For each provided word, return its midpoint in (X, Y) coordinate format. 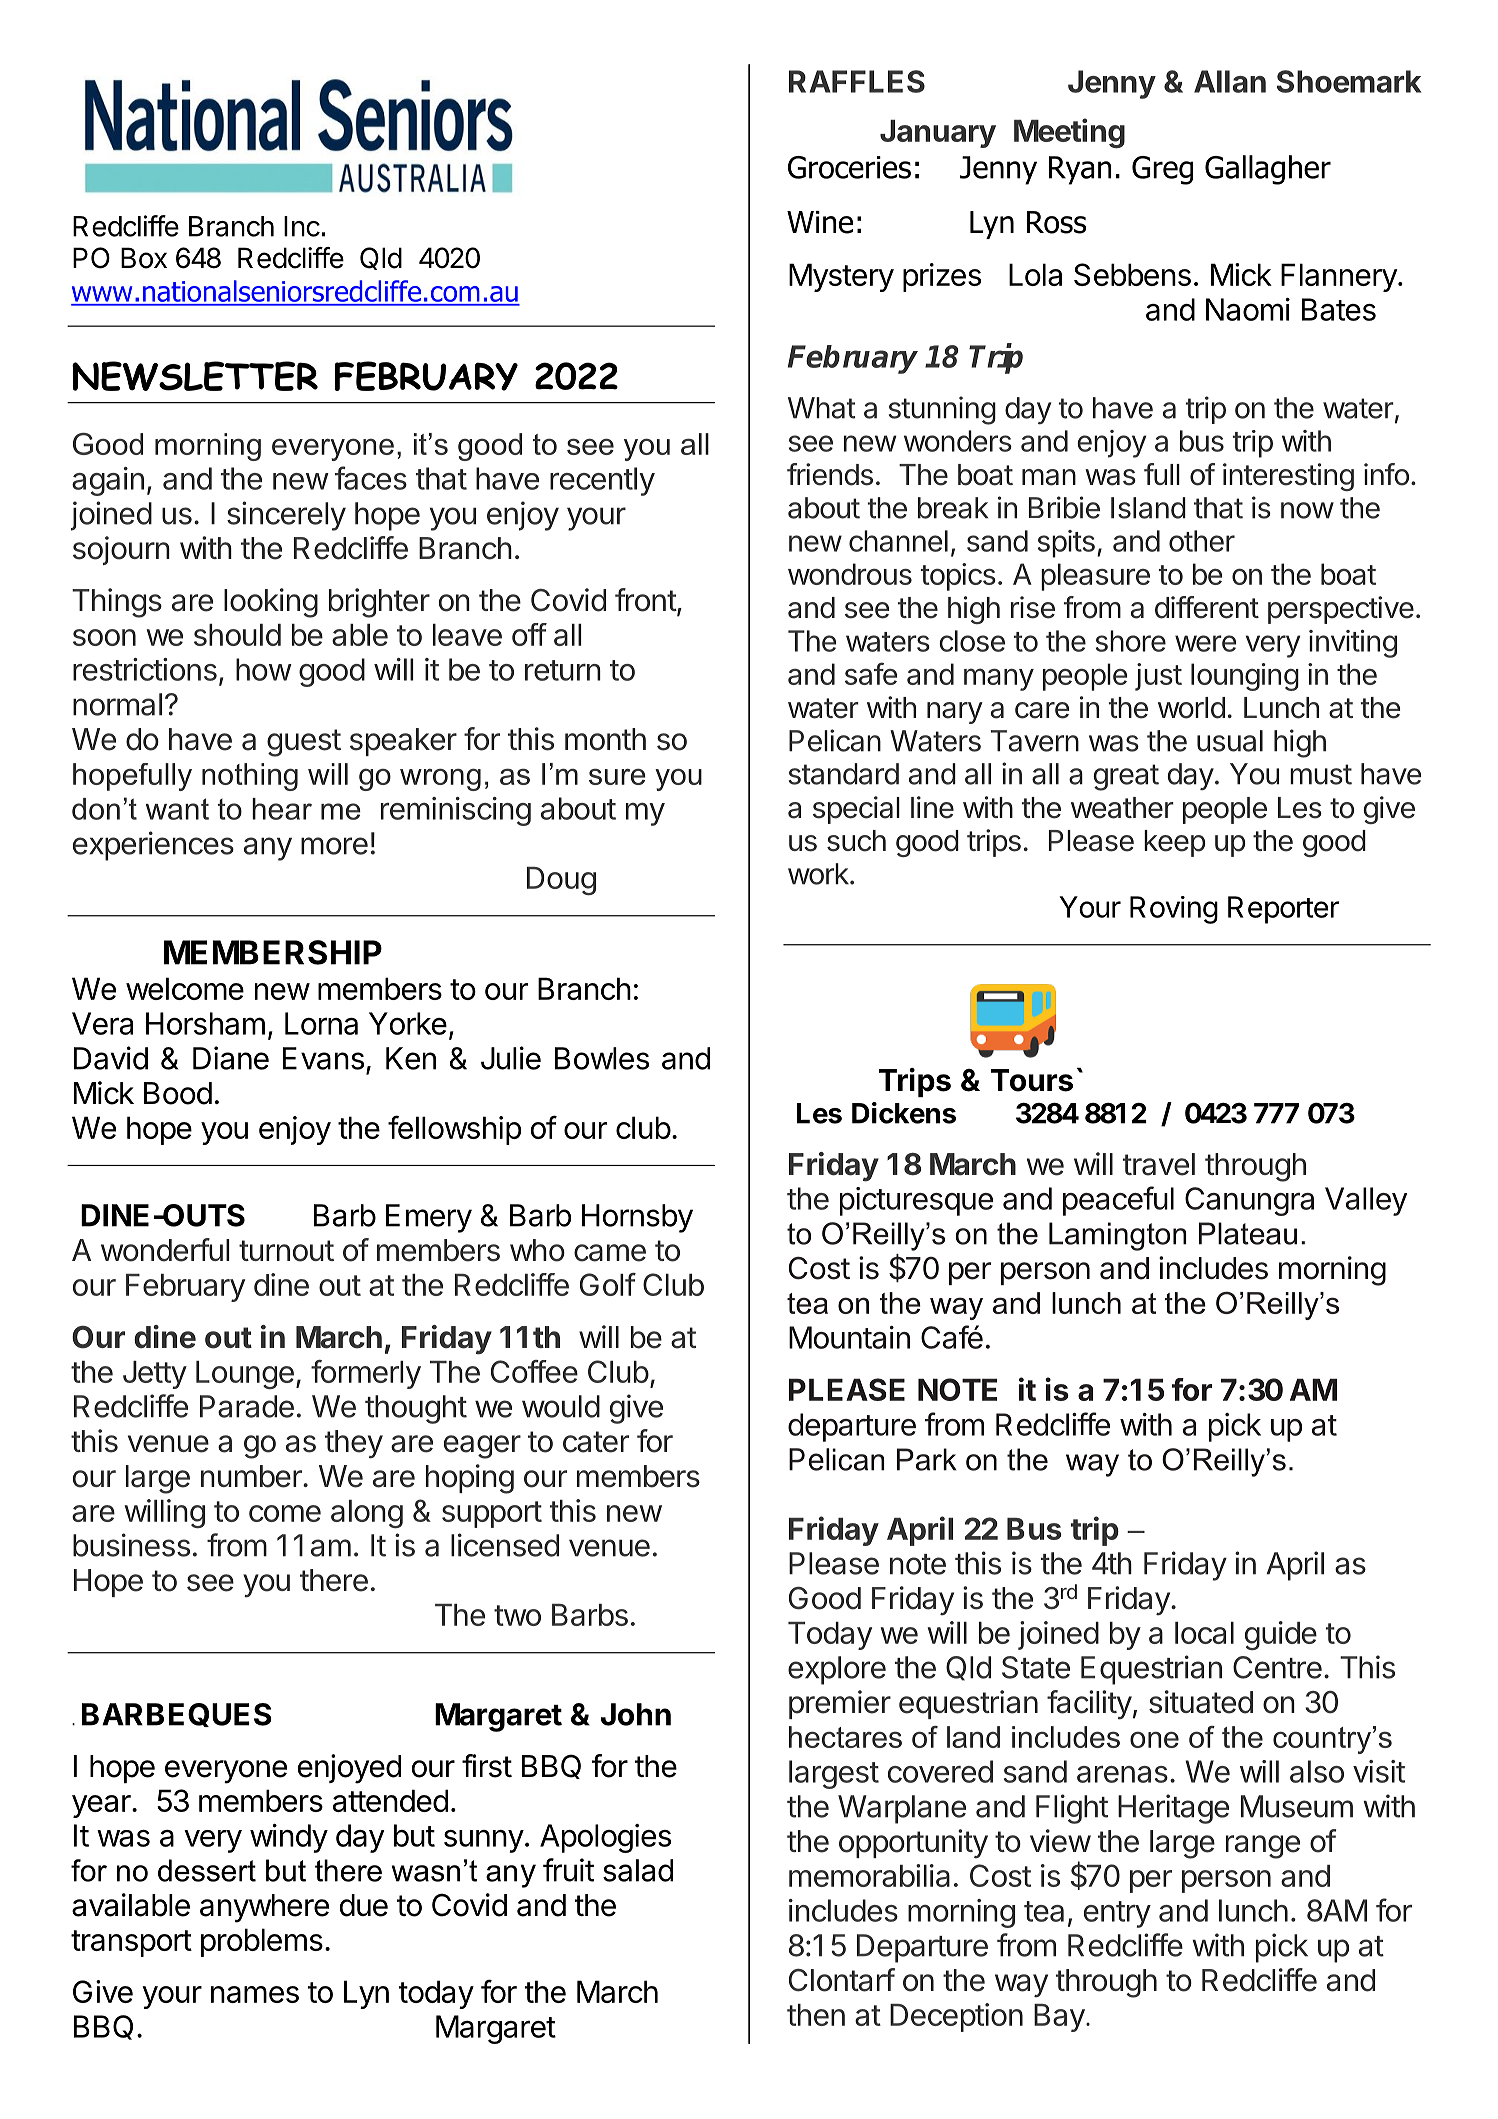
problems (262, 1942)
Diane (231, 1058)
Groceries (849, 167)
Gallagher (1268, 170)
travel (1159, 1164)
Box (144, 258)
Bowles (602, 1058)
